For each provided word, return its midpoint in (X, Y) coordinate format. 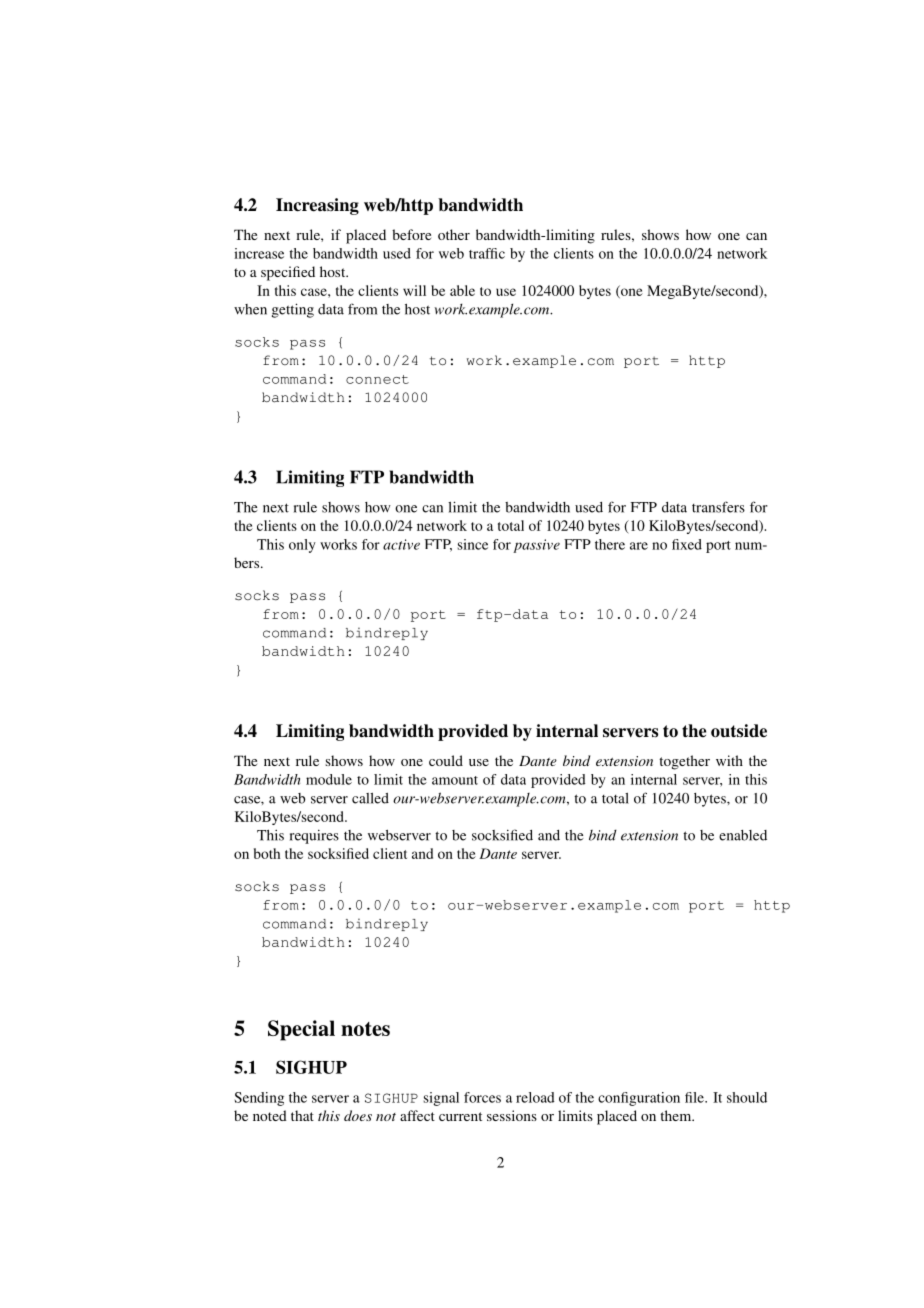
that (302, 1115)
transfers (718, 507)
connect (377, 379)
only (302, 546)
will (414, 290)
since (472, 544)
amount (455, 780)
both (267, 853)
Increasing (317, 206)
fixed (687, 544)
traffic (487, 253)
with (729, 760)
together (684, 762)
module (329, 779)
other (454, 234)
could (446, 760)
